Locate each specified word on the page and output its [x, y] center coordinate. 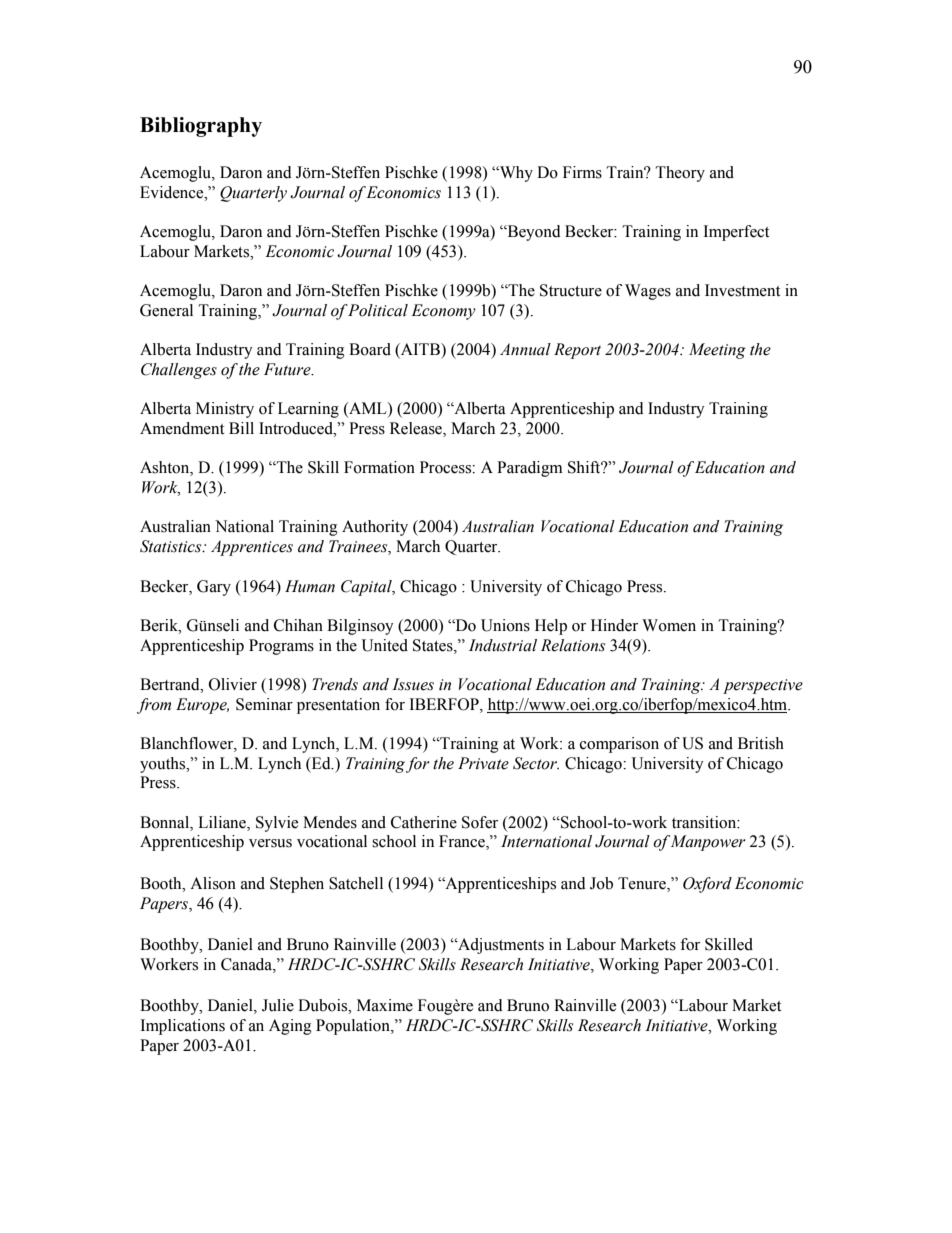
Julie [278, 1005]
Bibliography [201, 127]
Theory [680, 174]
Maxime [385, 1005]
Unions [505, 625]
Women [669, 625]
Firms [582, 172]
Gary [214, 588]
